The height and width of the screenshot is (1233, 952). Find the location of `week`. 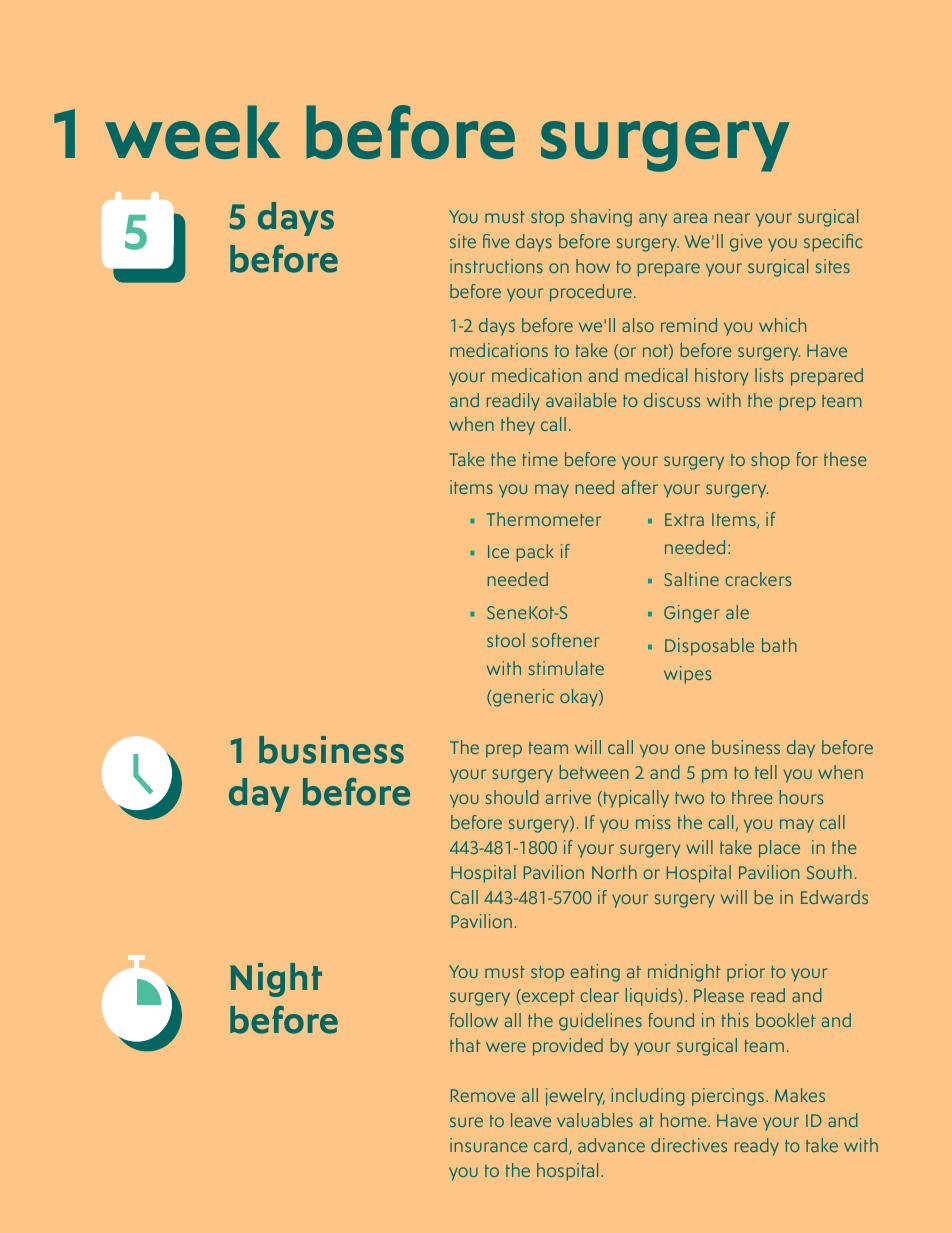

week is located at coordinates (193, 132).
